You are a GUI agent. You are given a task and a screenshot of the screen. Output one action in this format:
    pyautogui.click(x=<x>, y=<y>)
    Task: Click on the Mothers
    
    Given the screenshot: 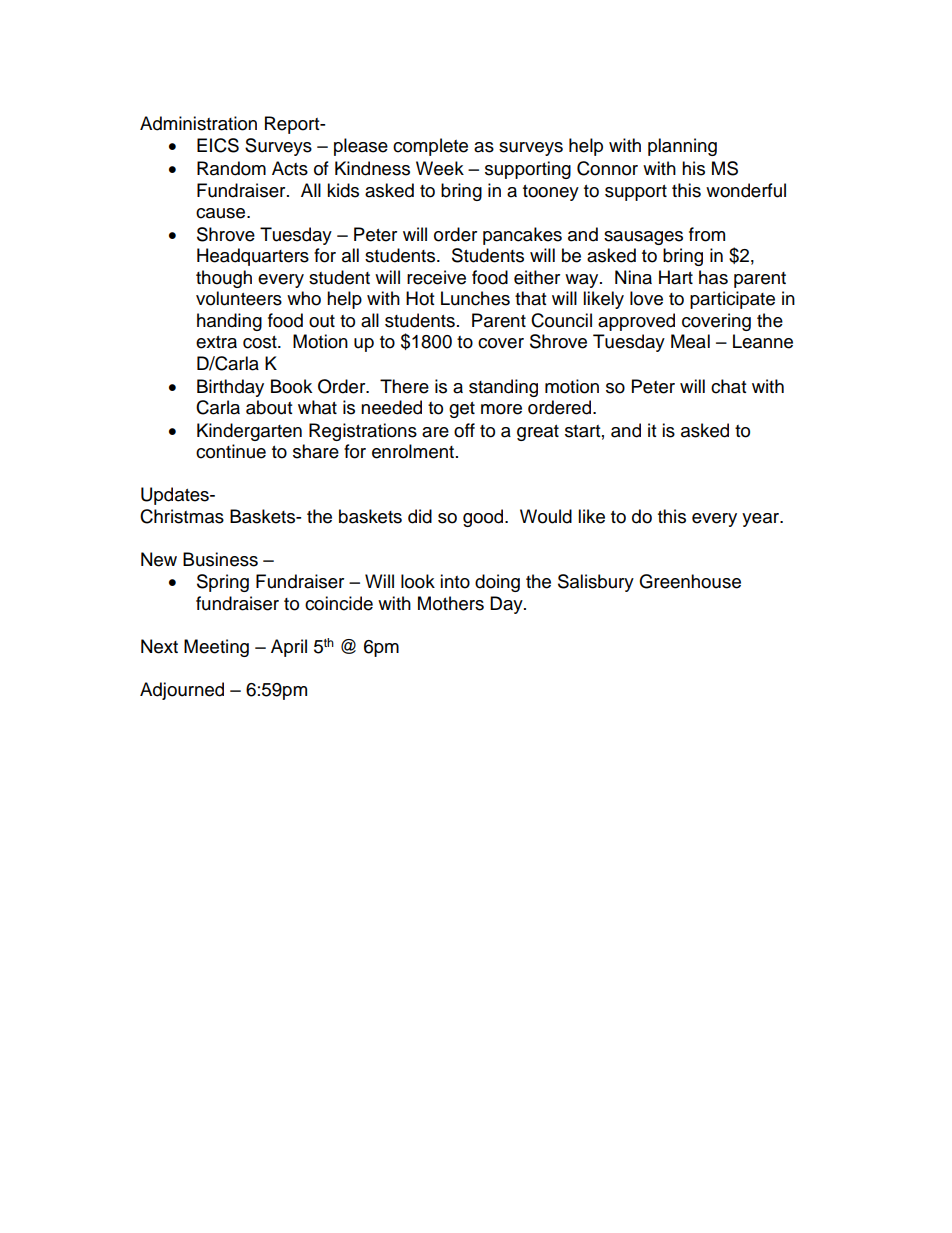 What is the action you would take?
    pyautogui.click(x=451, y=603)
